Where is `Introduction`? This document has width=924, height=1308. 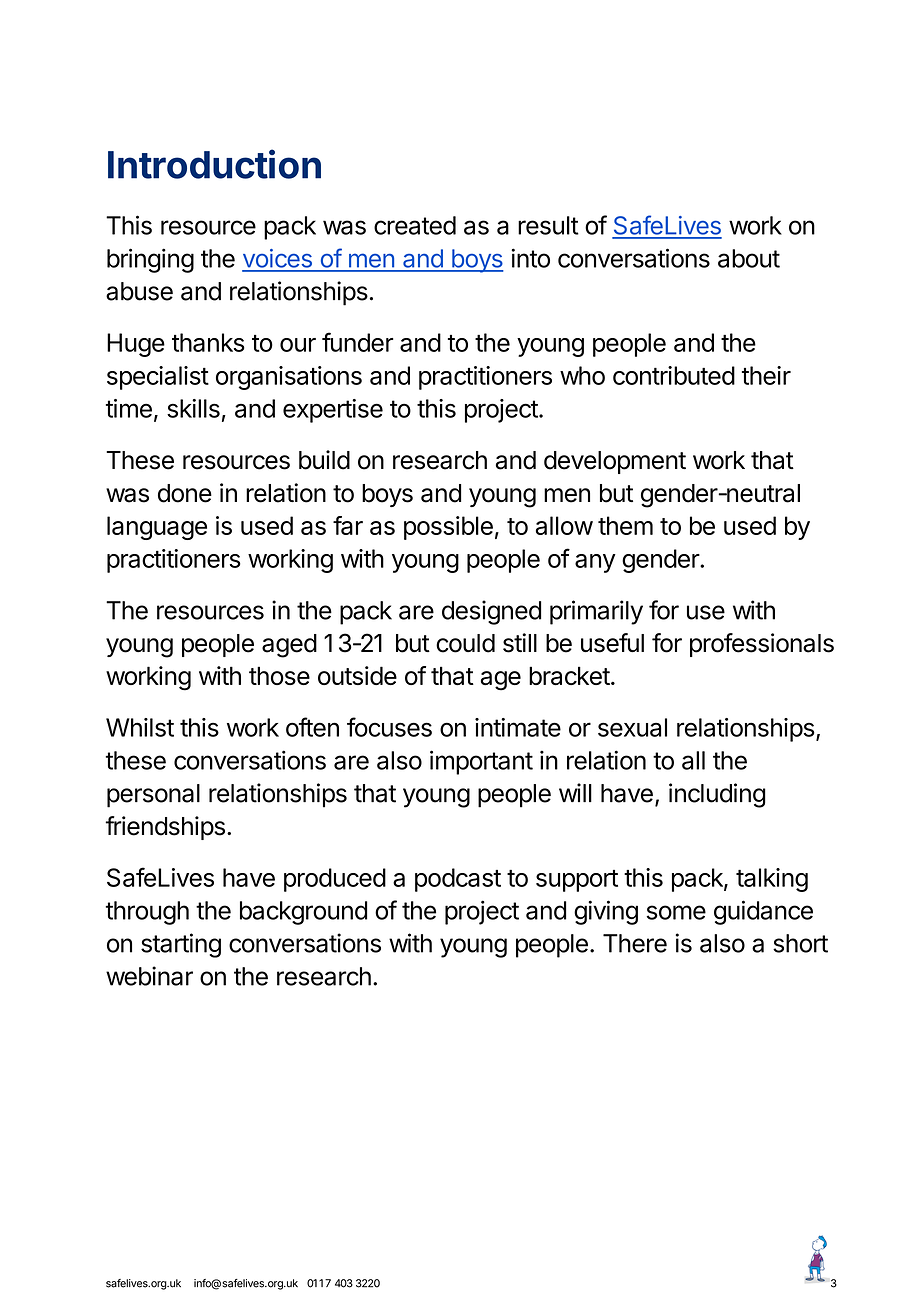
Introduction is located at coordinates (214, 164).
